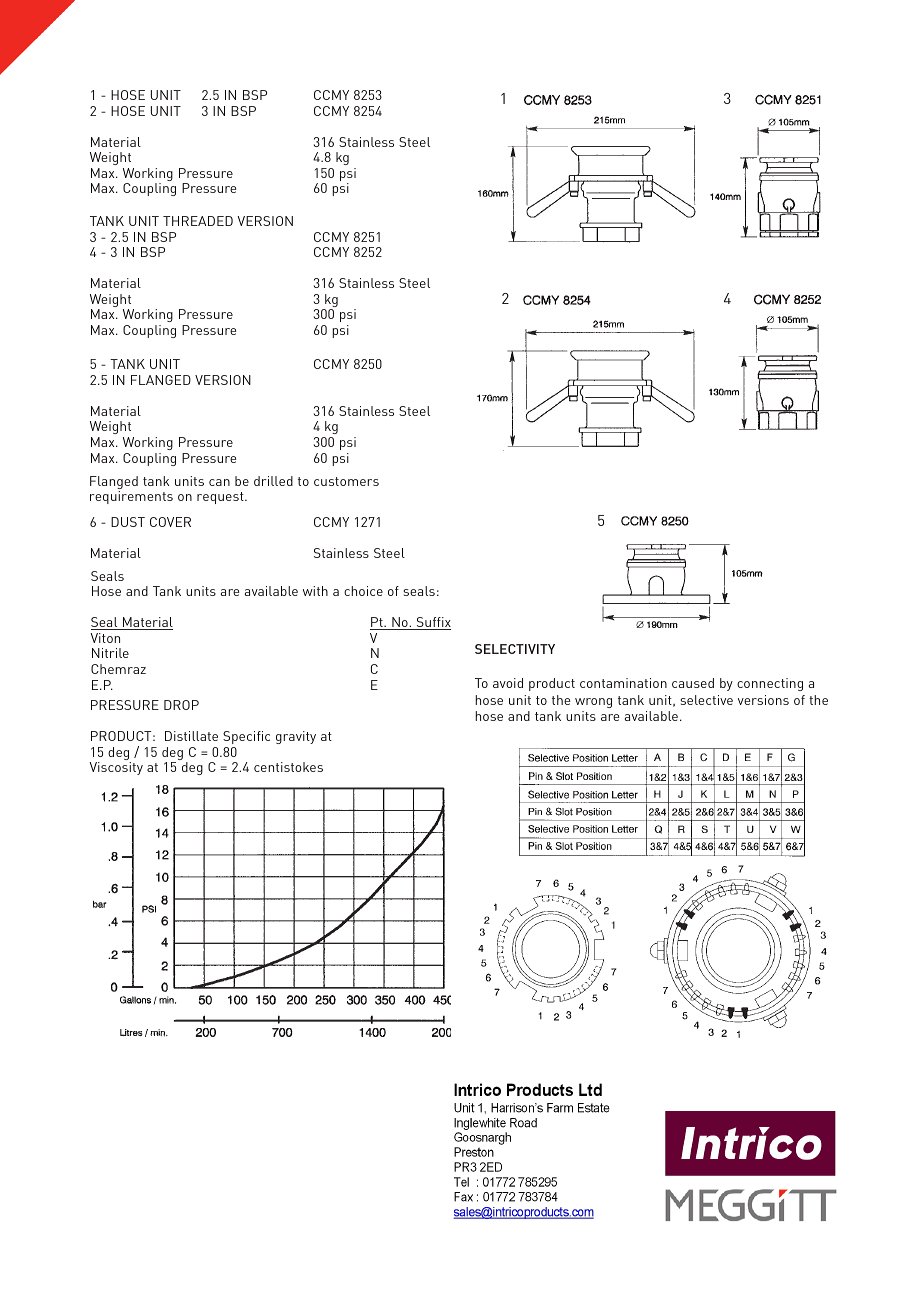 The height and width of the document is (1308, 924). Describe the element at coordinates (515, 649) in the document. I see `SELECTIVITY` at that location.
